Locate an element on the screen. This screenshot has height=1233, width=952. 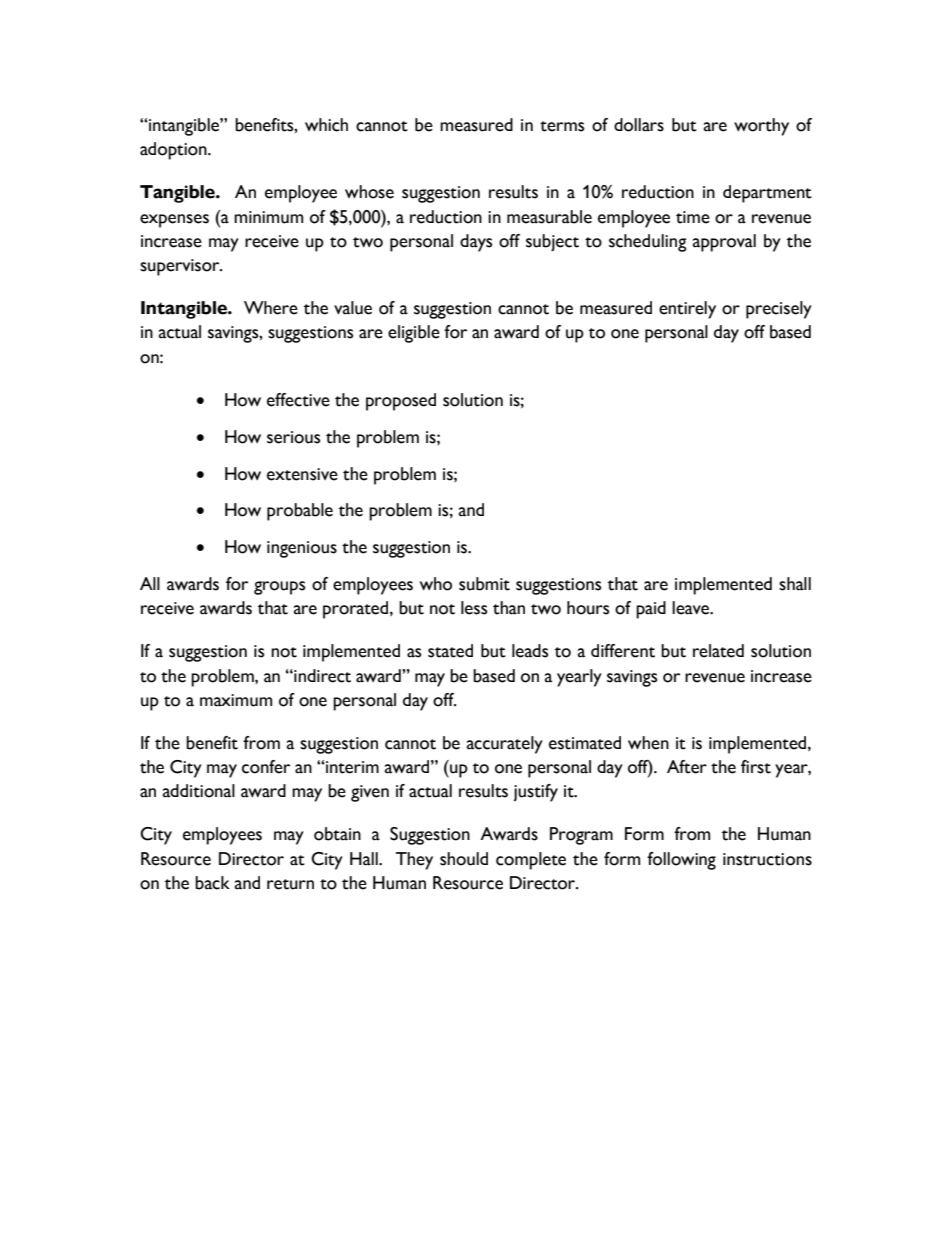
submit is located at coordinates (484, 584).
